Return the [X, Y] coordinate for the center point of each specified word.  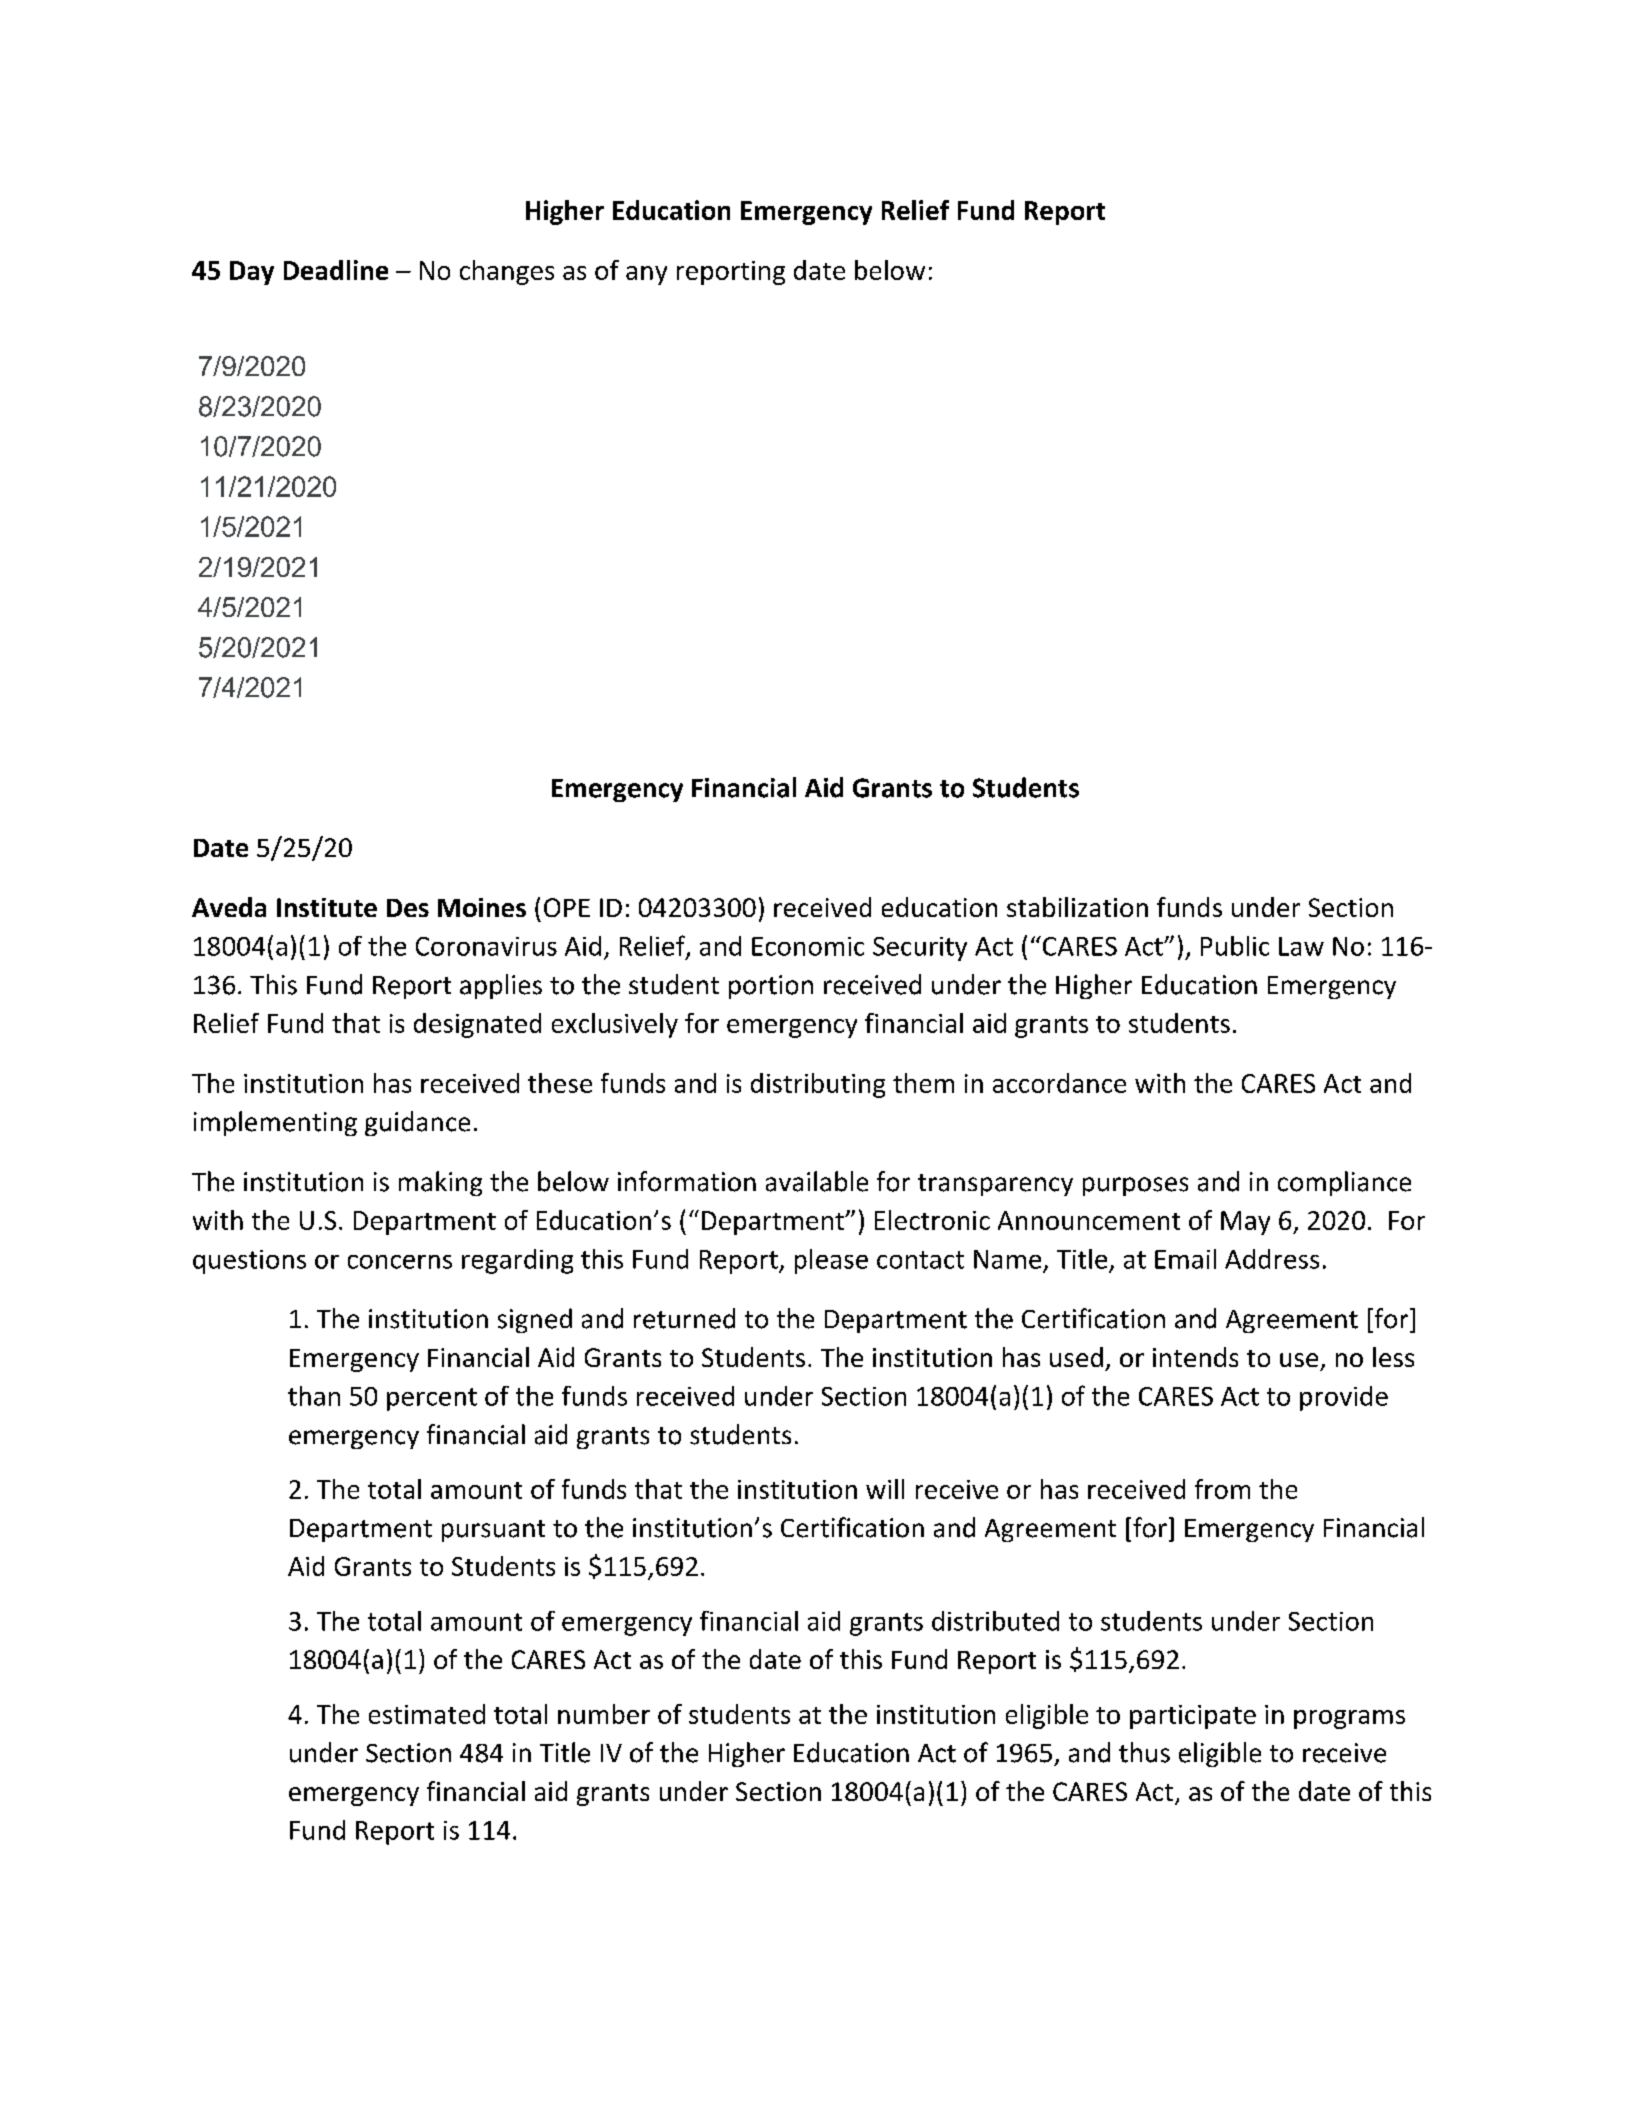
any [646, 275]
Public [1235, 946]
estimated [427, 1714]
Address [1272, 1259]
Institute [327, 907]
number [604, 1714]
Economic [808, 946]
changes [507, 272]
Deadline [336, 270]
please [831, 1261]
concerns [400, 1262]
